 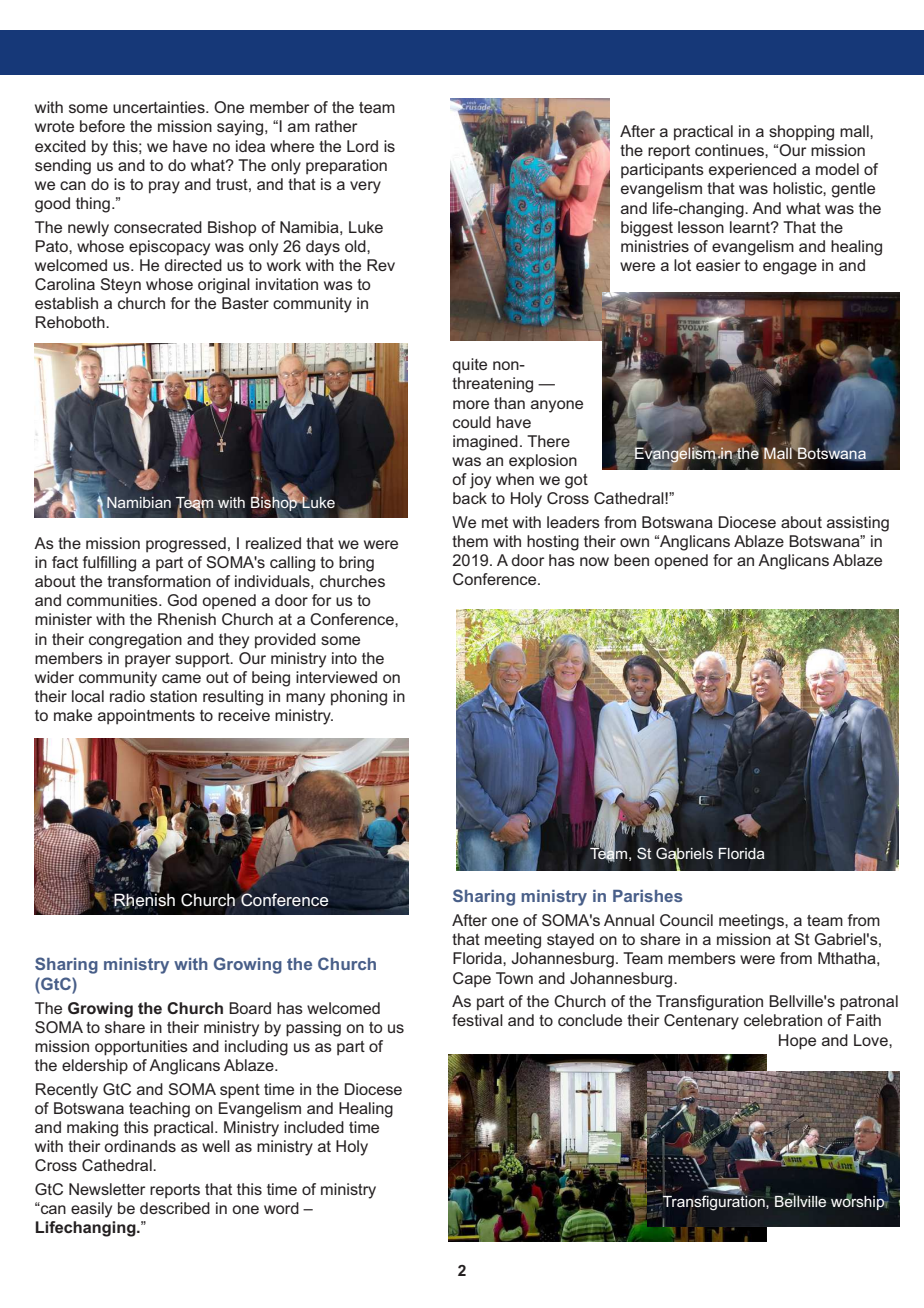 What do you see at coordinates (686, 920) in the document?
I see `Council` at bounding box center [686, 920].
